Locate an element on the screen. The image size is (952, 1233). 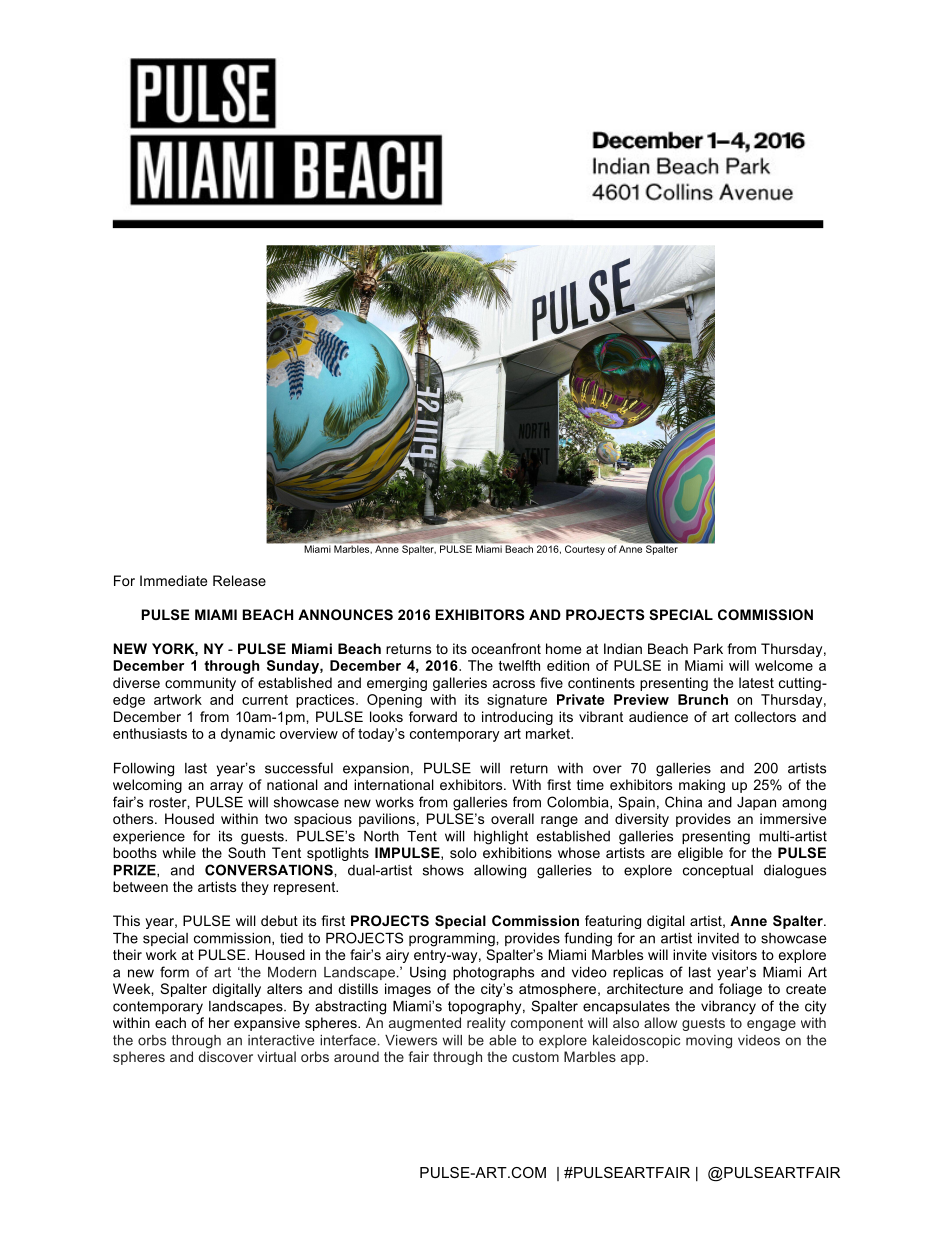
Japan is located at coordinates (756, 803).
